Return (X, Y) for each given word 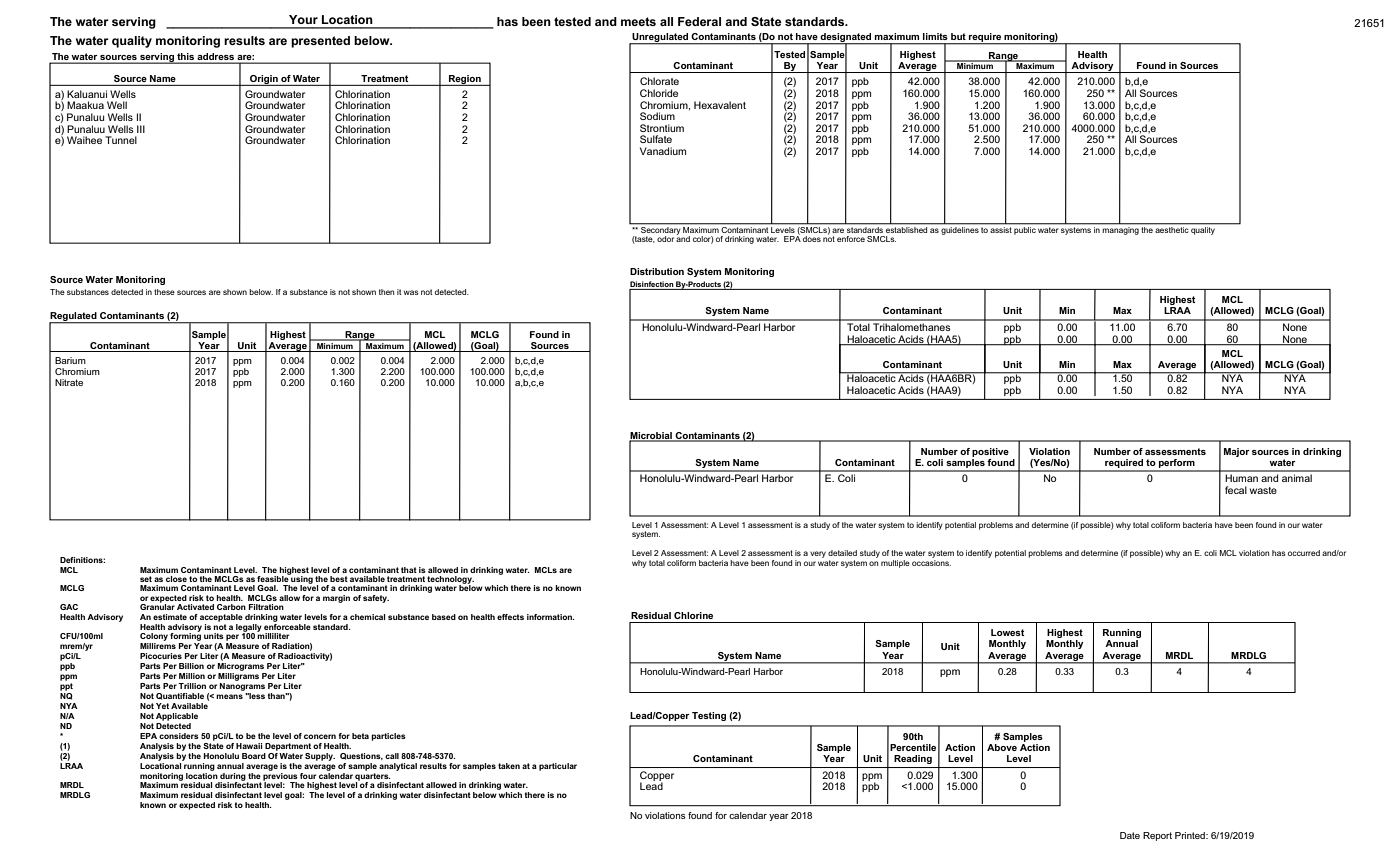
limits (935, 36)
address (216, 56)
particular (558, 767)
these (164, 292)
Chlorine (693, 615)
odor (665, 239)
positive (990, 452)
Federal (699, 21)
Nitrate (69, 382)
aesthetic (1172, 228)
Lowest (1007, 632)
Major (1237, 452)
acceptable (221, 618)
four (308, 776)
